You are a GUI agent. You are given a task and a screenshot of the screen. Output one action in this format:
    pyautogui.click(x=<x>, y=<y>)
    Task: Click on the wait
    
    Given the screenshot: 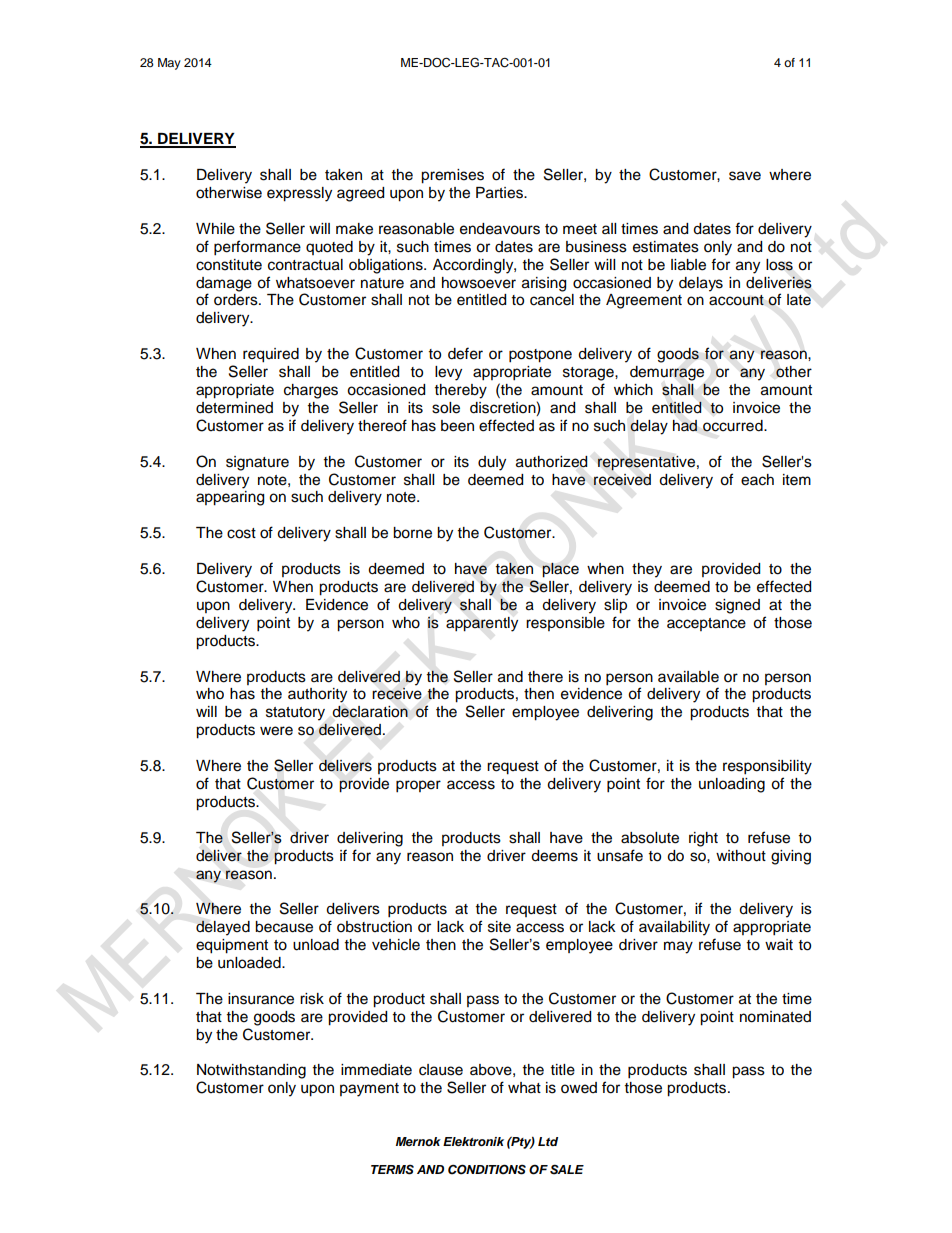 What is the action you would take?
    pyautogui.click(x=779, y=944)
